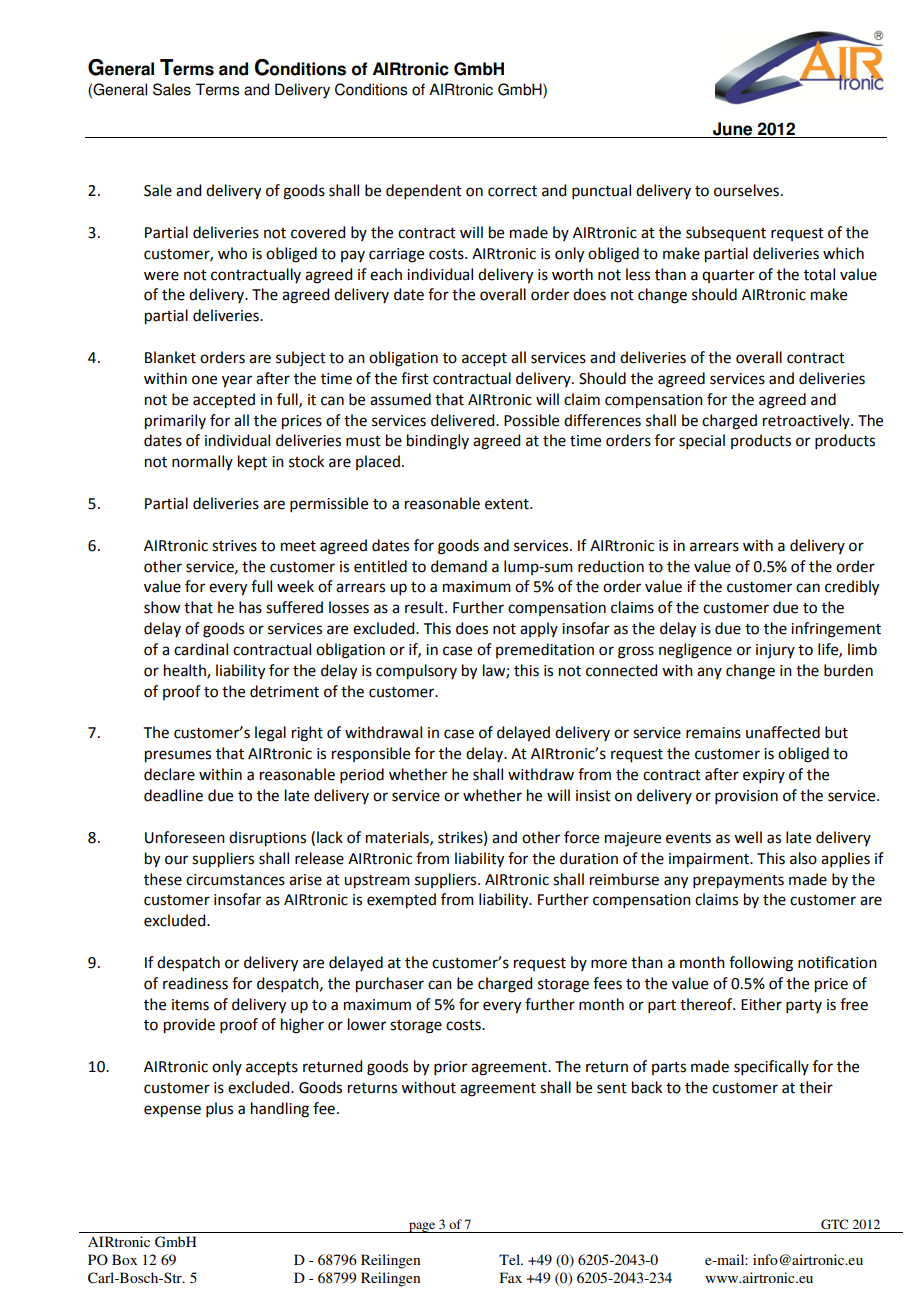 The image size is (924, 1308). I want to click on retroactively, so click(807, 421).
